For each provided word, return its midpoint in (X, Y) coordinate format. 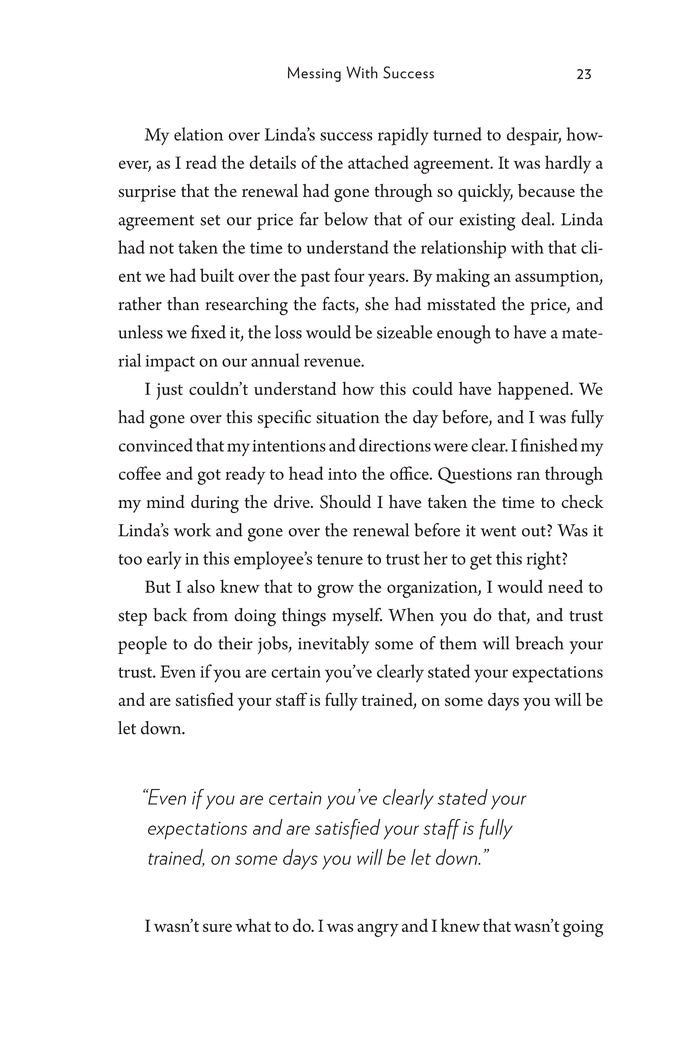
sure (217, 927)
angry (378, 930)
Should (345, 502)
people (142, 645)
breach (539, 643)
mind (165, 501)
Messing (314, 74)
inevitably (334, 645)
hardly (568, 164)
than (183, 304)
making (463, 277)
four (349, 275)
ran (528, 475)
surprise (147, 193)
